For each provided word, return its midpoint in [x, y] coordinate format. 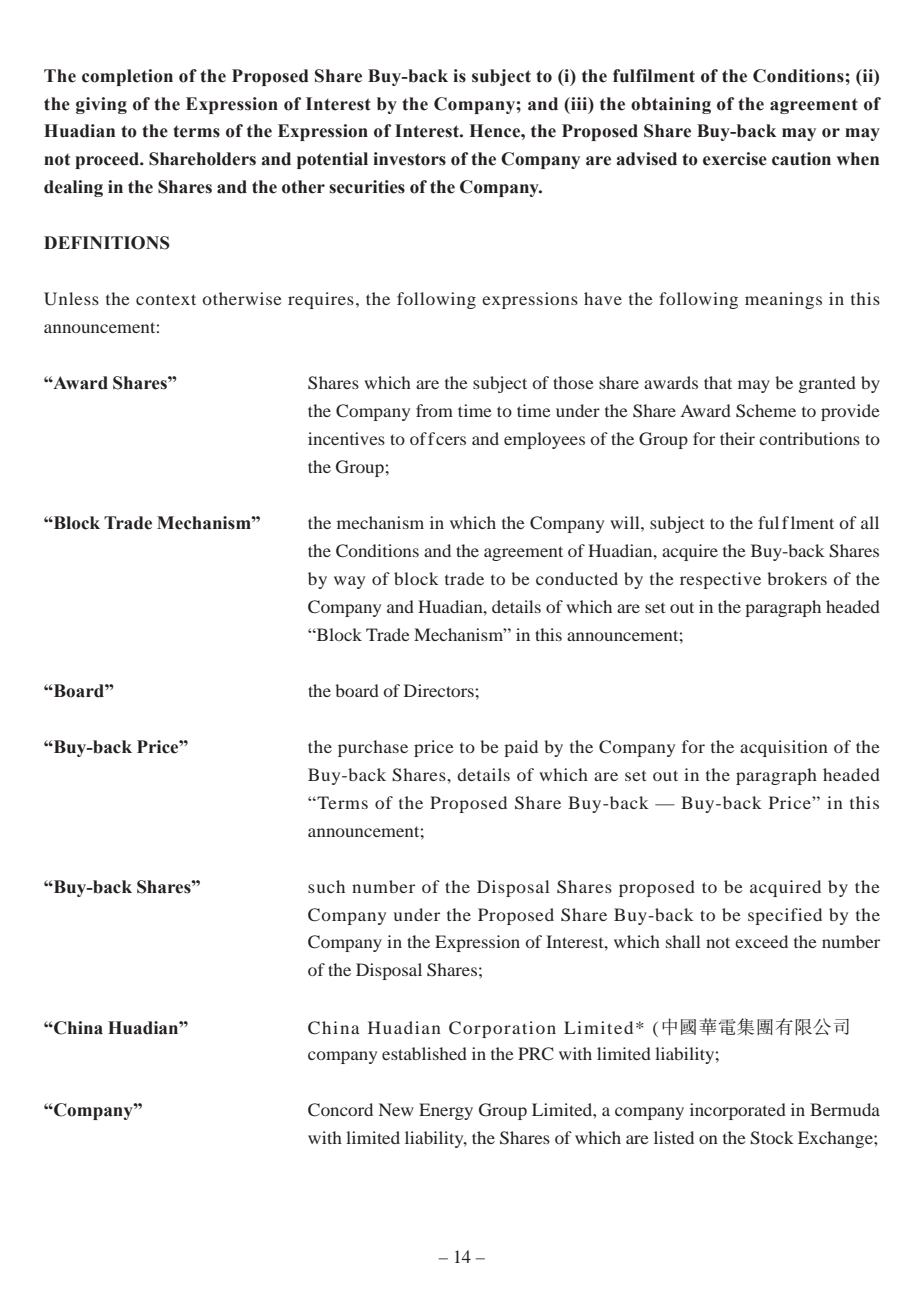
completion [127, 77]
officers [438, 438]
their [737, 438]
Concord [340, 1110]
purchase [373, 748]
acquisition [784, 748]
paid [521, 748]
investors [409, 159]
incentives [346, 438]
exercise [735, 159]
